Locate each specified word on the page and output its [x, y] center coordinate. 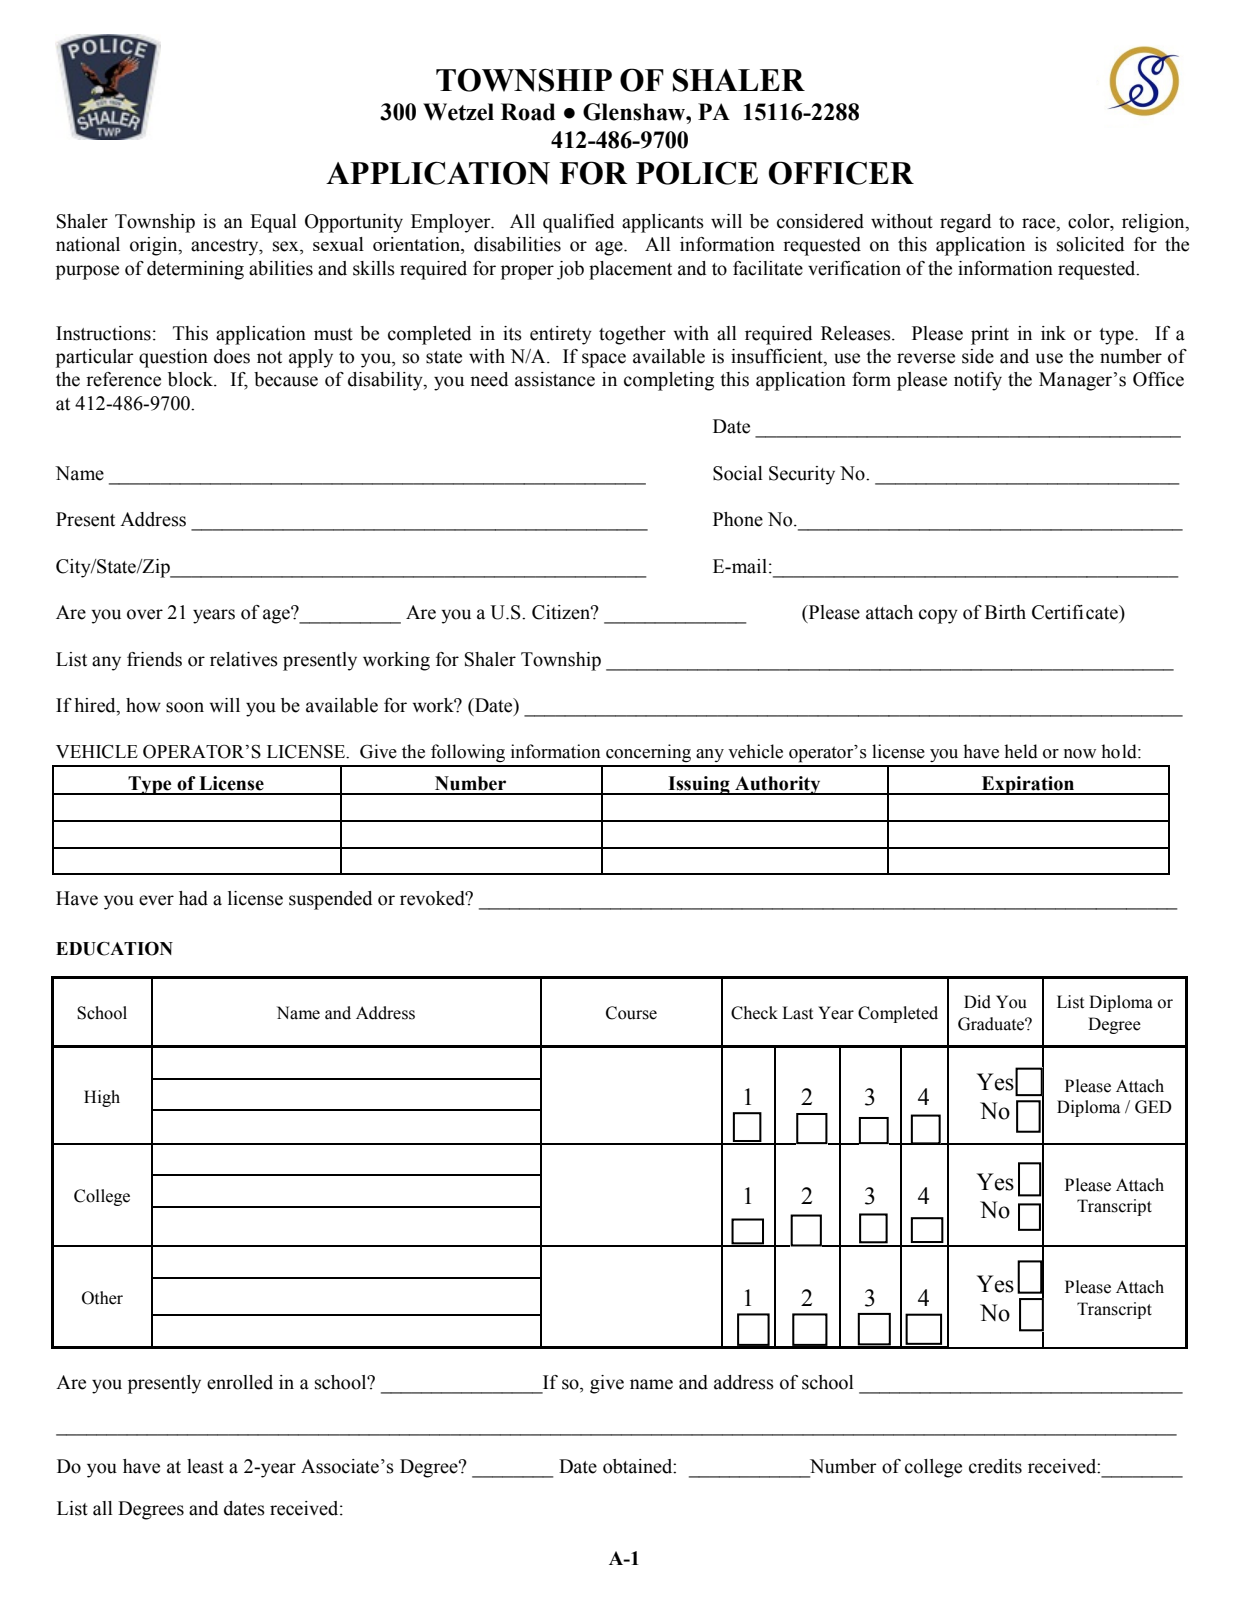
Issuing [699, 785]
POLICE [697, 173]
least [205, 1466]
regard [965, 223]
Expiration [1028, 785]
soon [185, 707]
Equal [273, 223]
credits [995, 1466]
